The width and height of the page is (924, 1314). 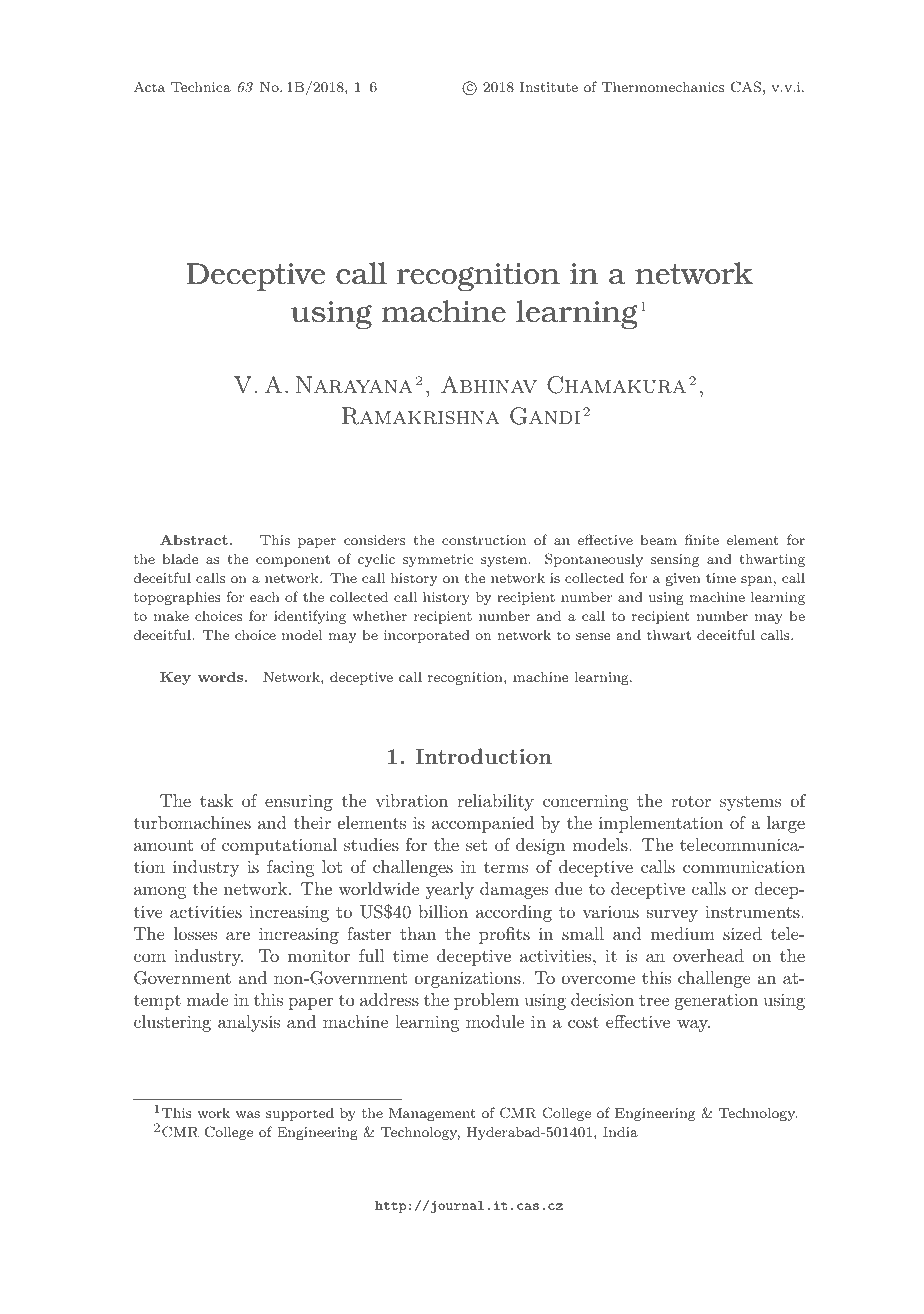 What do you see at coordinates (683, 579) in the page?
I see `given` at bounding box center [683, 579].
